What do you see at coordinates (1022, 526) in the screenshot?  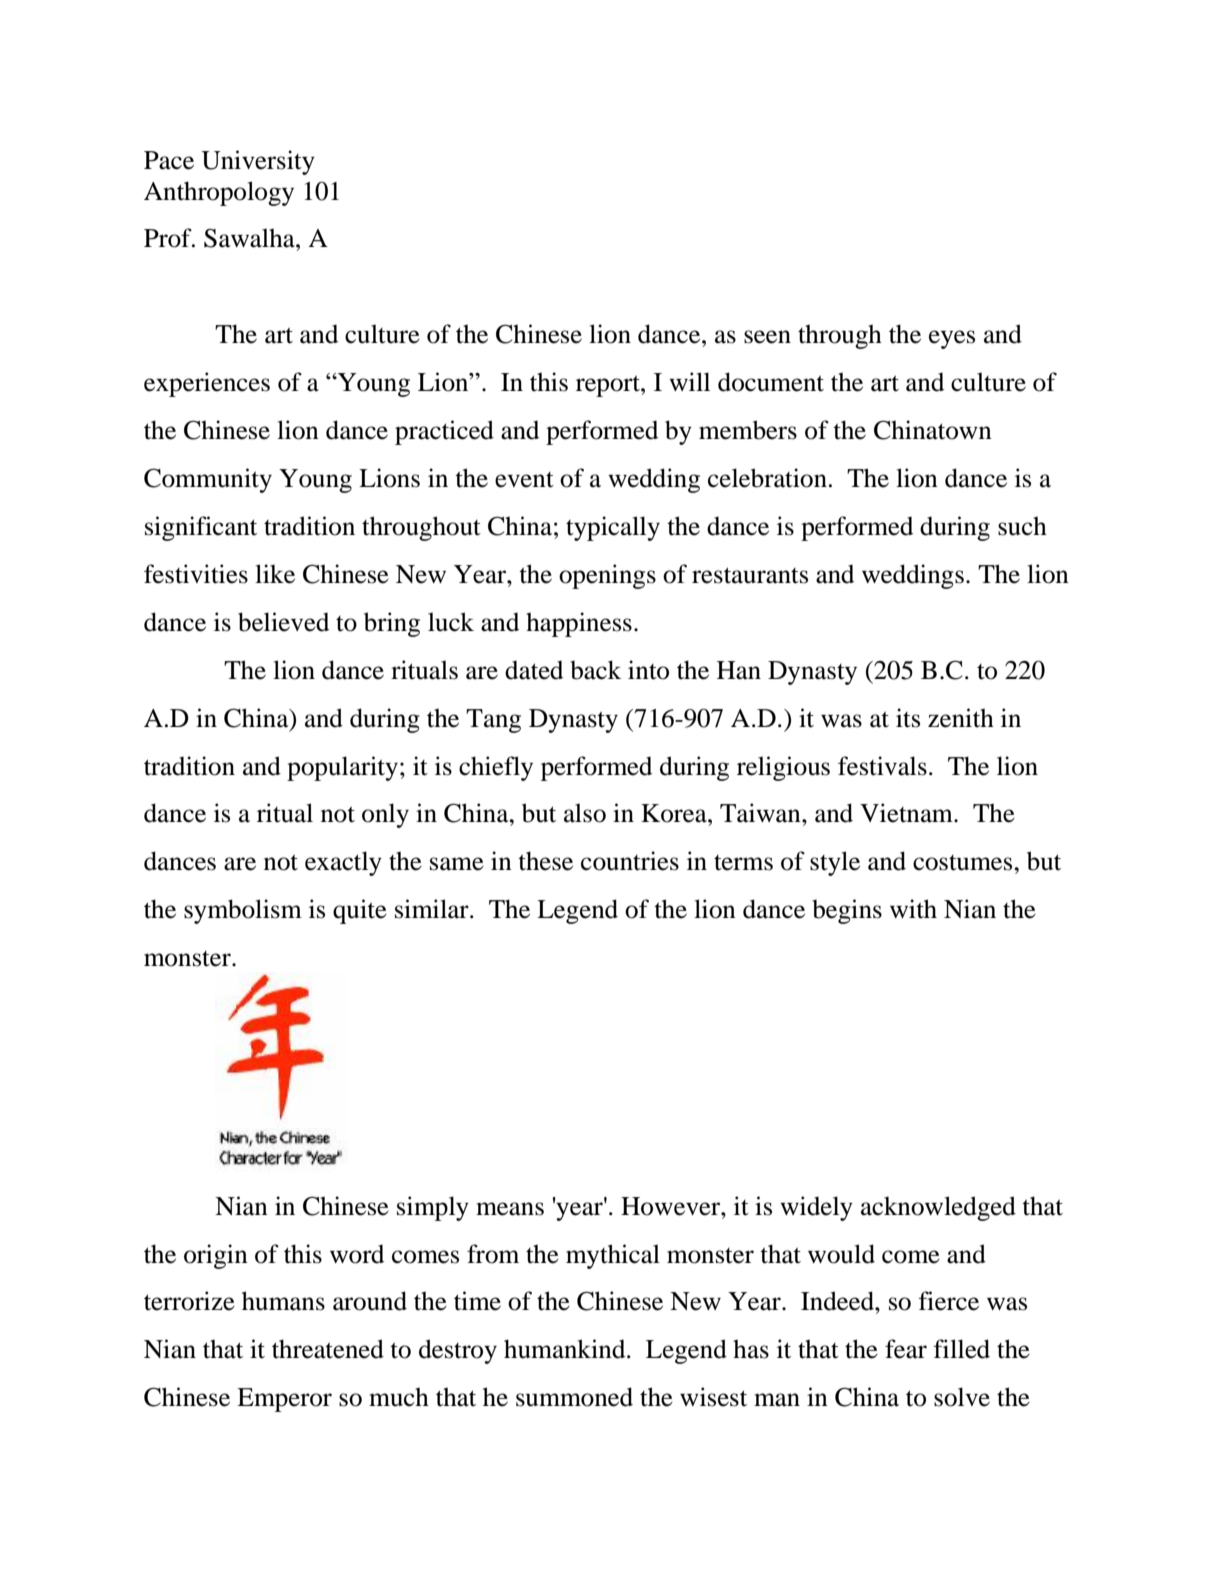 I see `such` at bounding box center [1022, 526].
